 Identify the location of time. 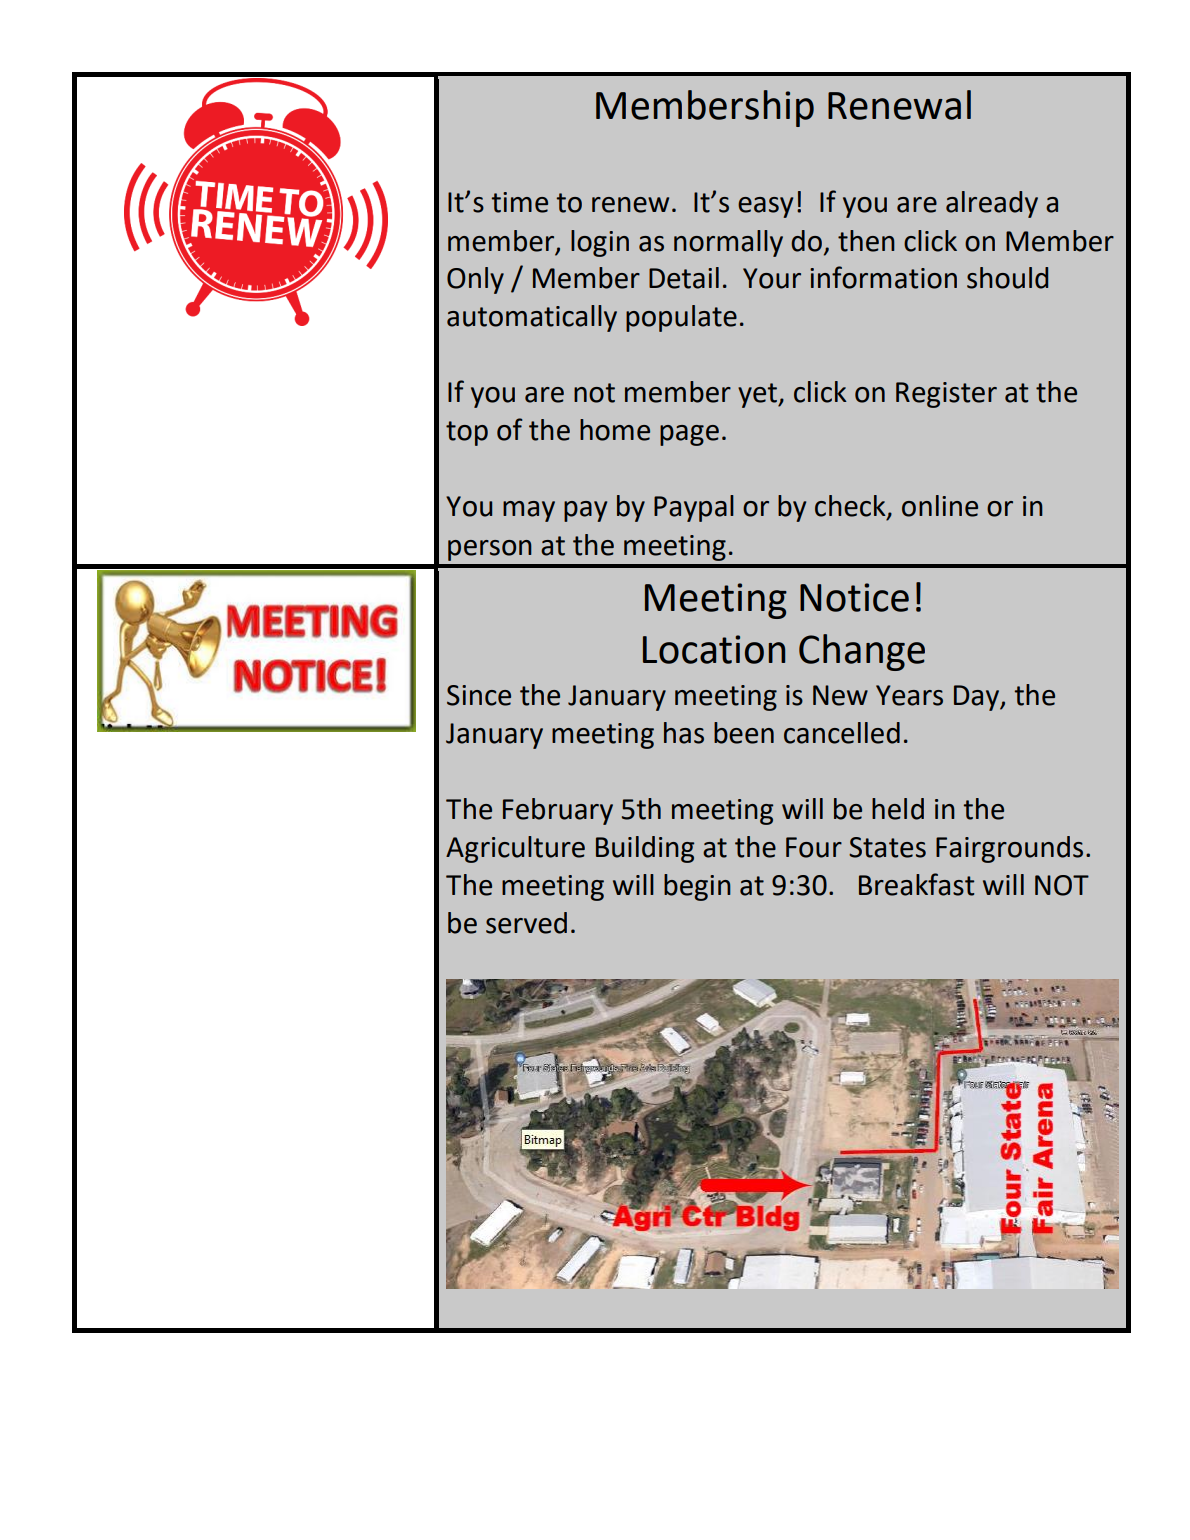
(520, 202).
